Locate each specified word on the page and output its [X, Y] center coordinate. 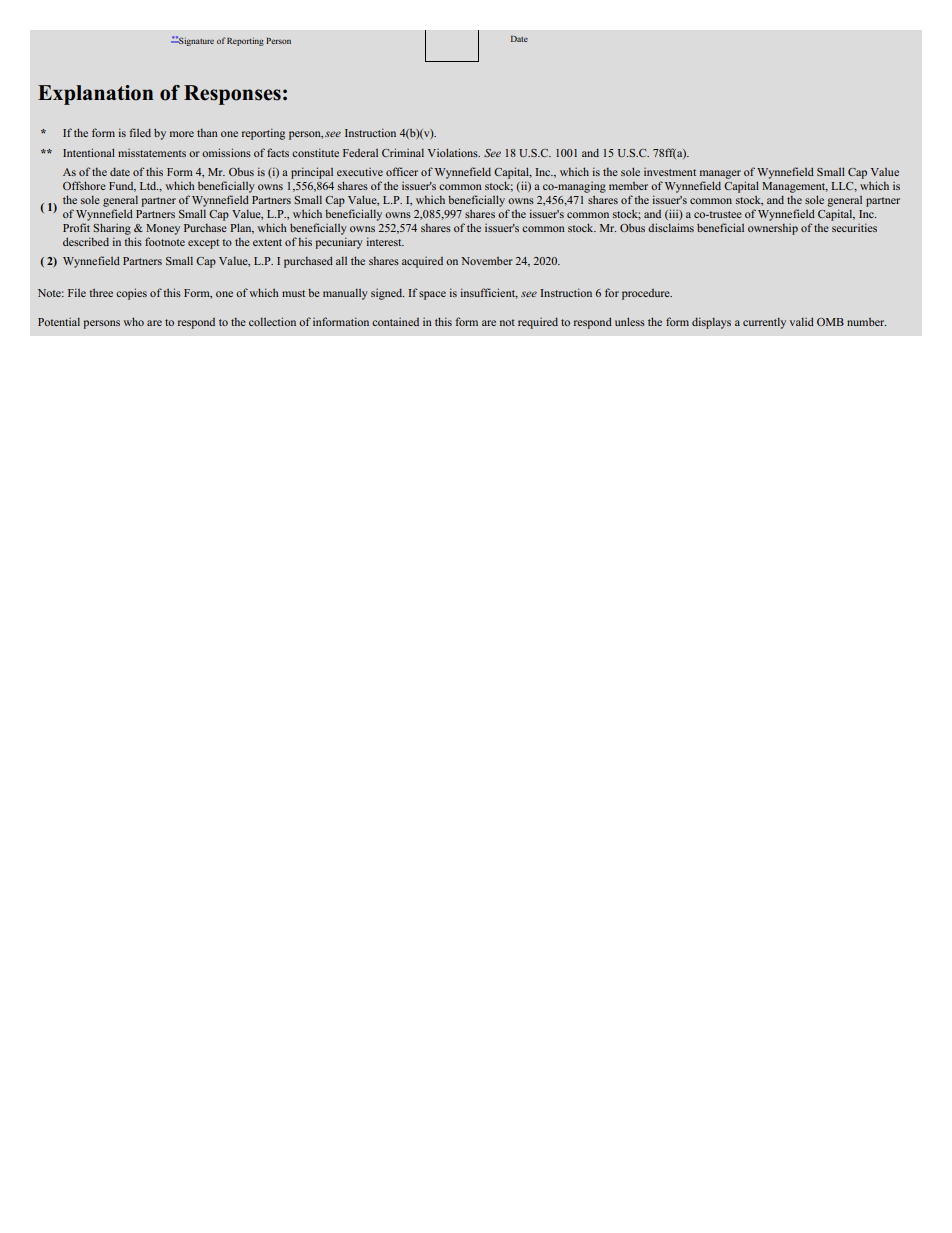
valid [802, 321]
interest [385, 241]
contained [395, 322]
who [133, 321]
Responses [232, 95]
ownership [773, 229]
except [203, 244]
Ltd [149, 186]
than [207, 133]
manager [720, 174]
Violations [454, 152]
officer [402, 171]
